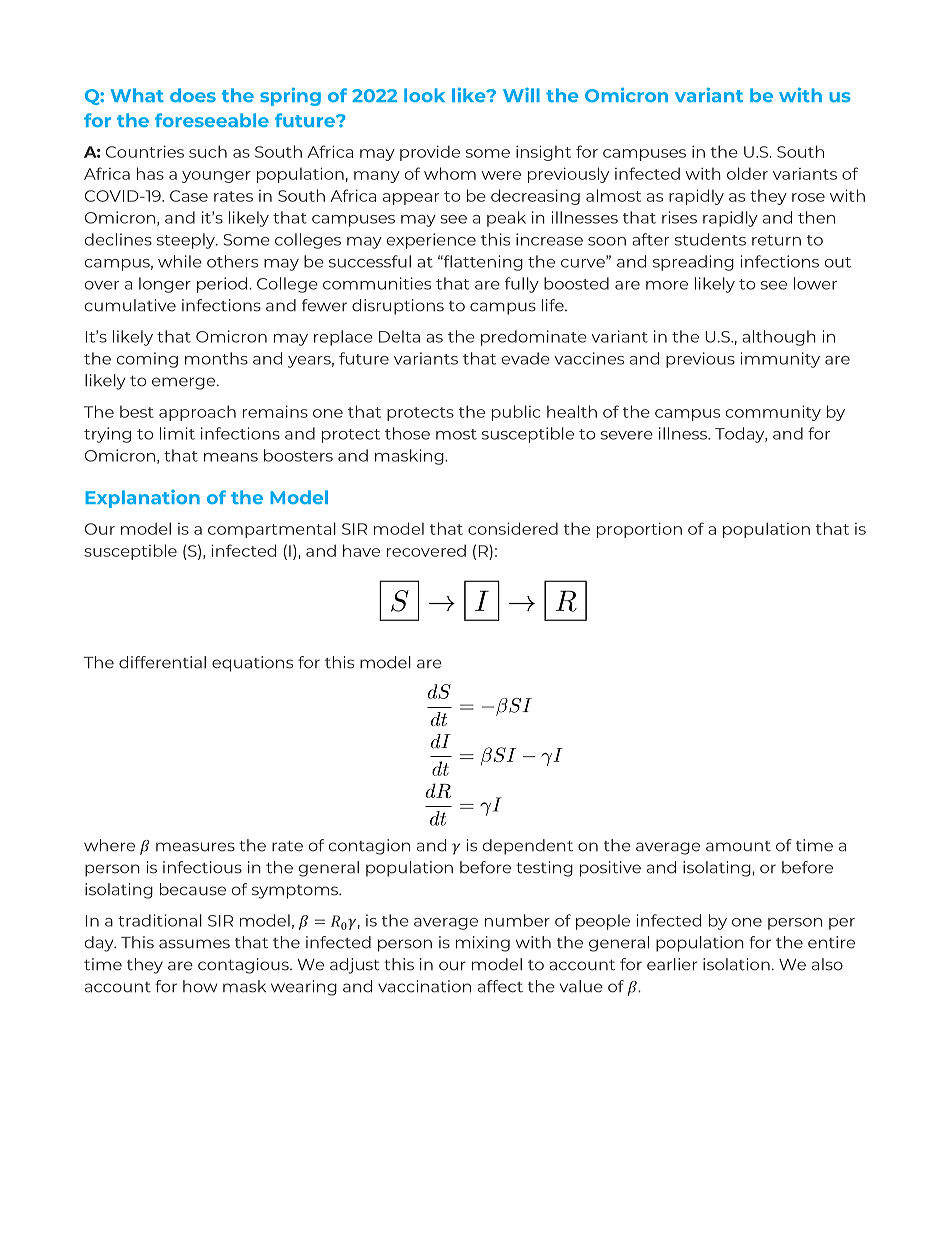 The image size is (952, 1233). I want to click on means, so click(231, 457).
